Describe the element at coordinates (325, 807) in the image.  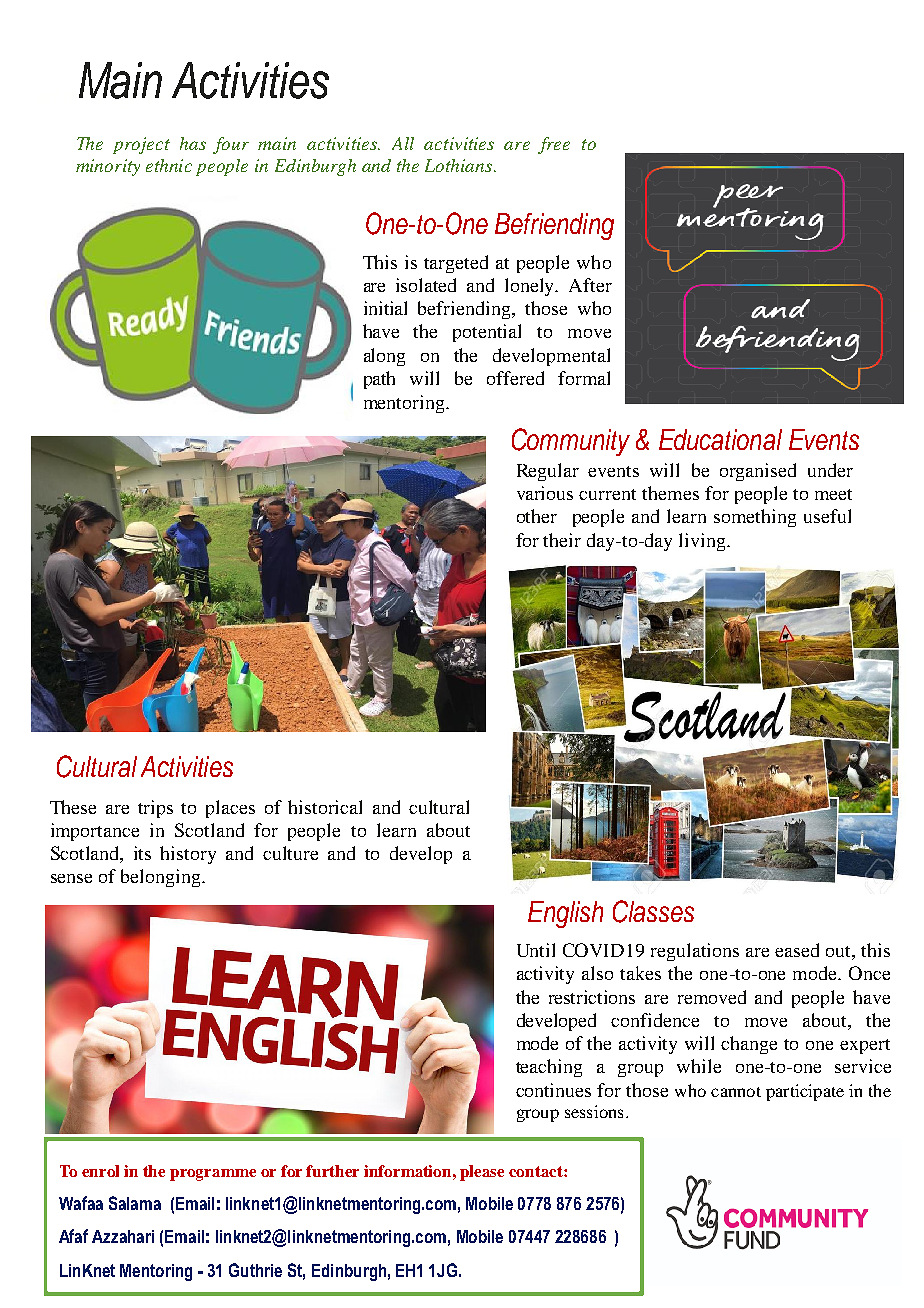
I see `historical` at that location.
